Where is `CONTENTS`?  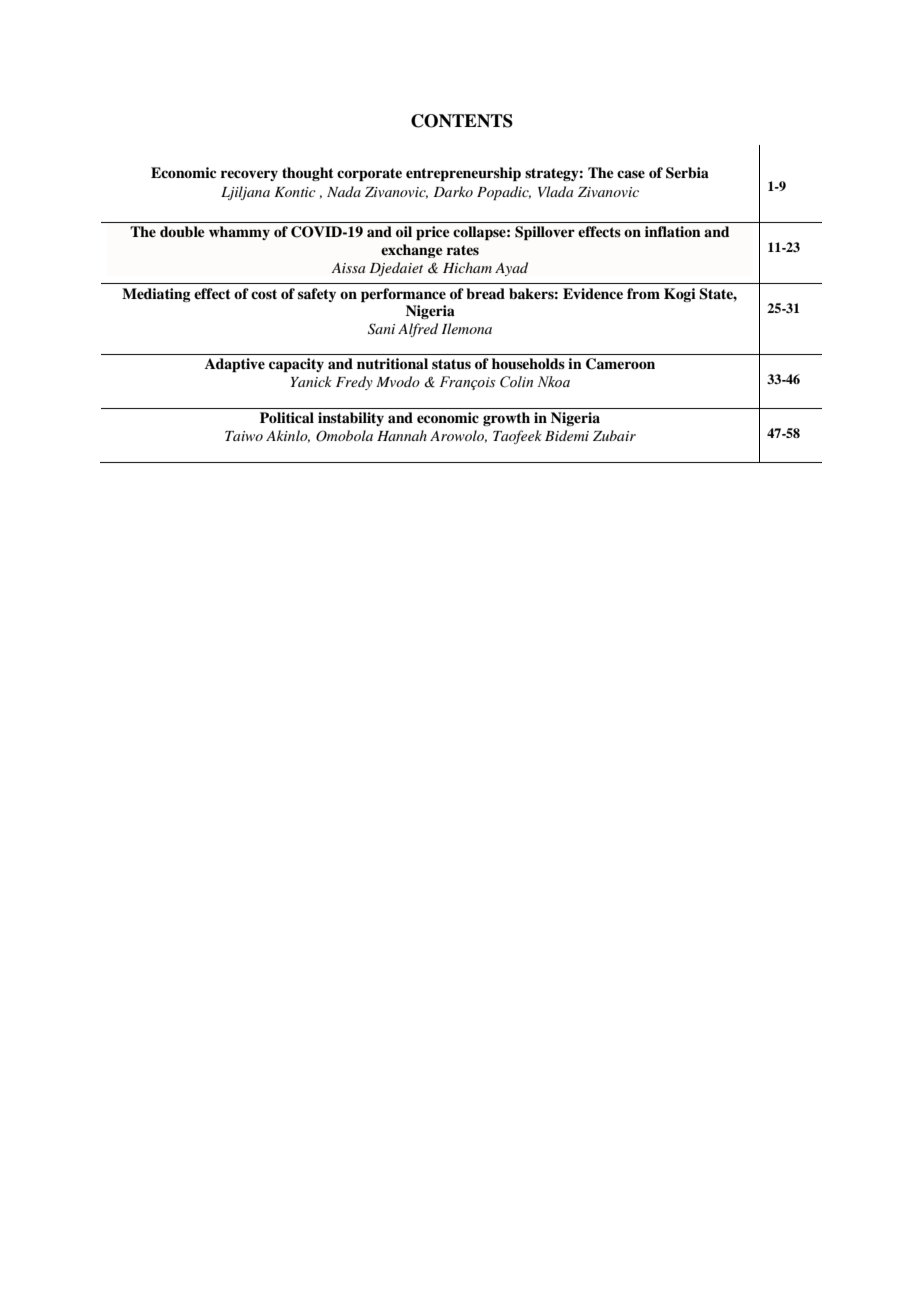
CONTENTS is located at coordinates (462, 121).
